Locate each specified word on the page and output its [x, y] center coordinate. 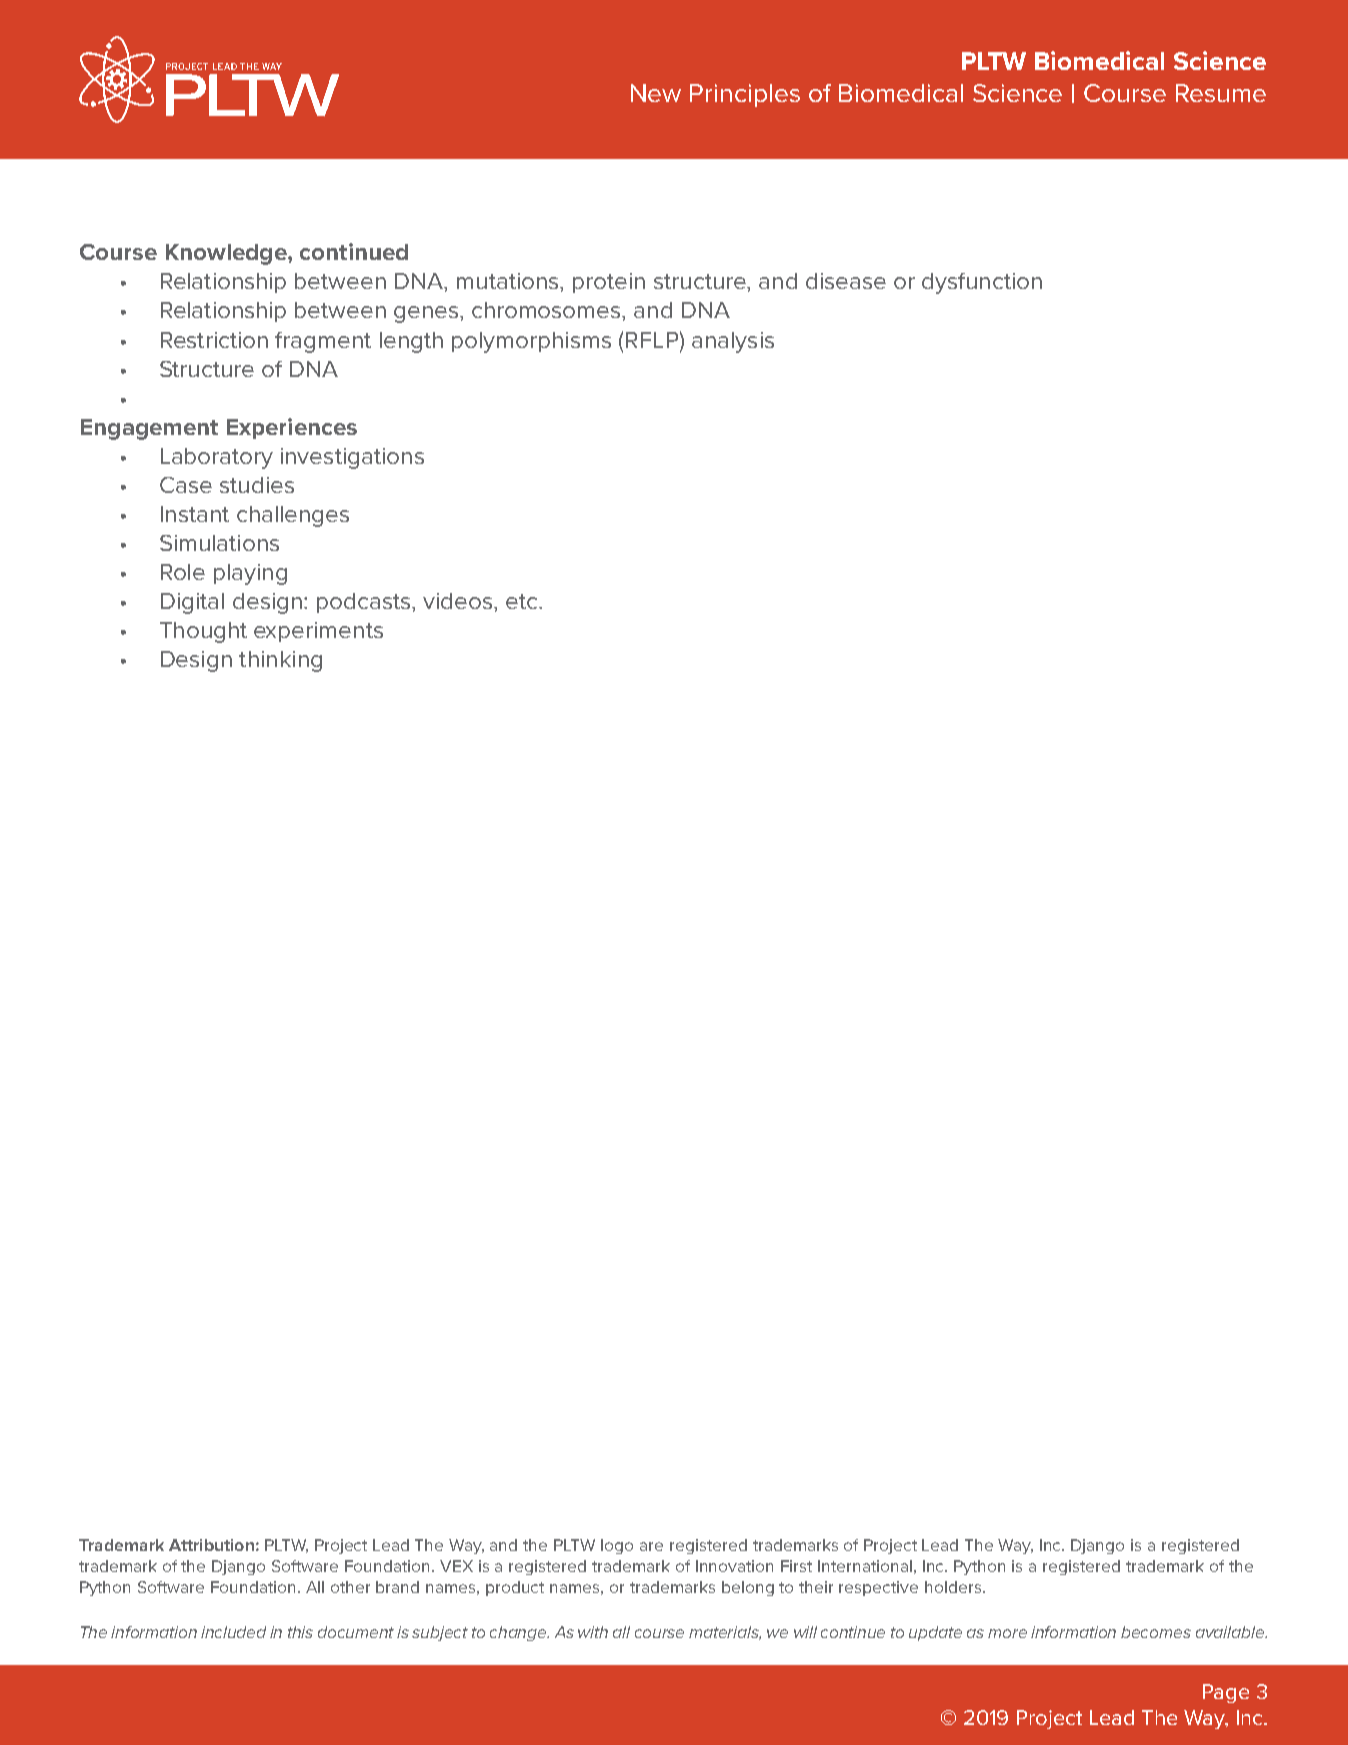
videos [459, 601]
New [656, 93]
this [300, 1632]
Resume [1221, 93]
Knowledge [227, 254]
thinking [280, 661]
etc [523, 601]
